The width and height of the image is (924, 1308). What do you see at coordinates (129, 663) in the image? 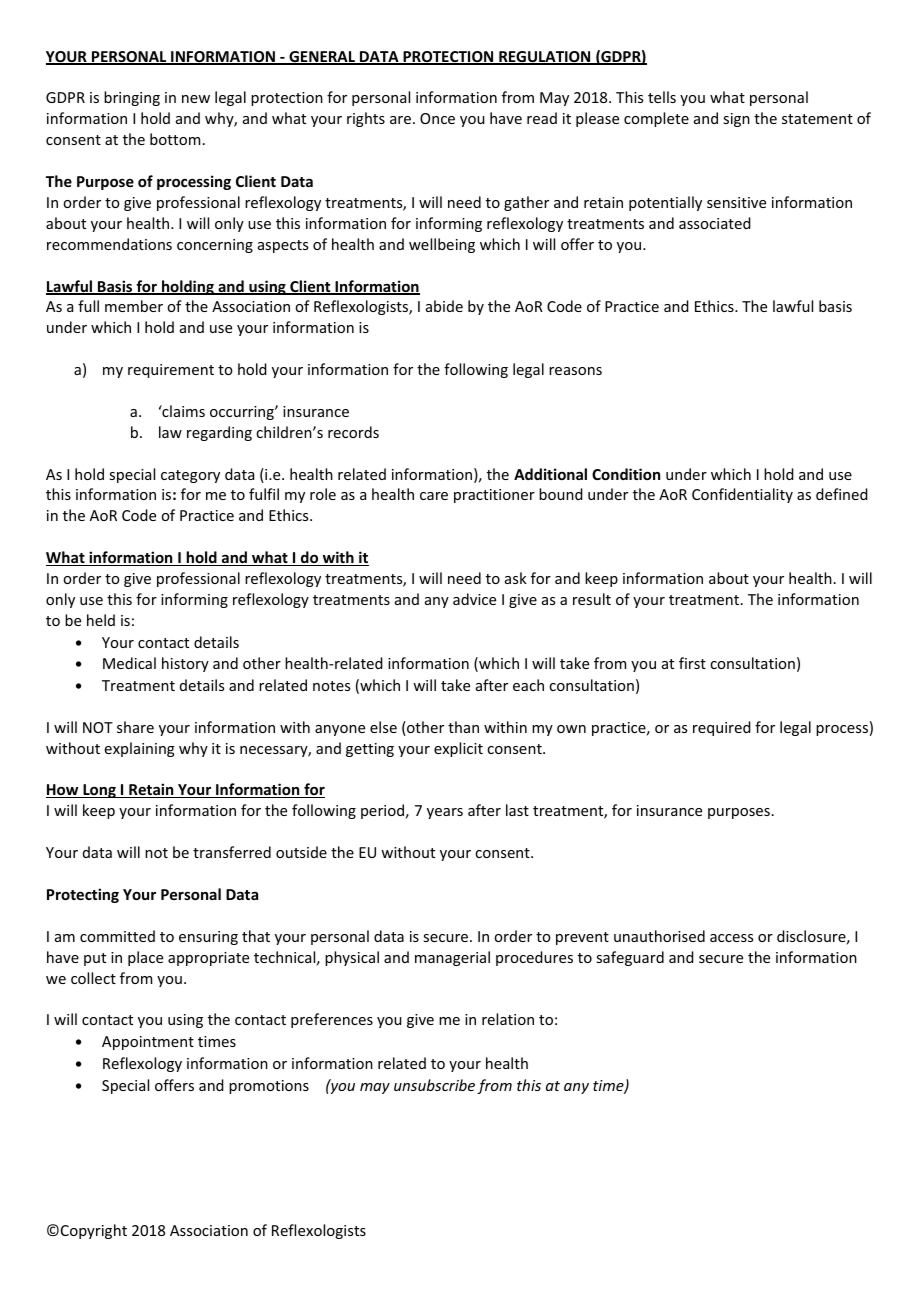
I see `Medical` at bounding box center [129, 663].
